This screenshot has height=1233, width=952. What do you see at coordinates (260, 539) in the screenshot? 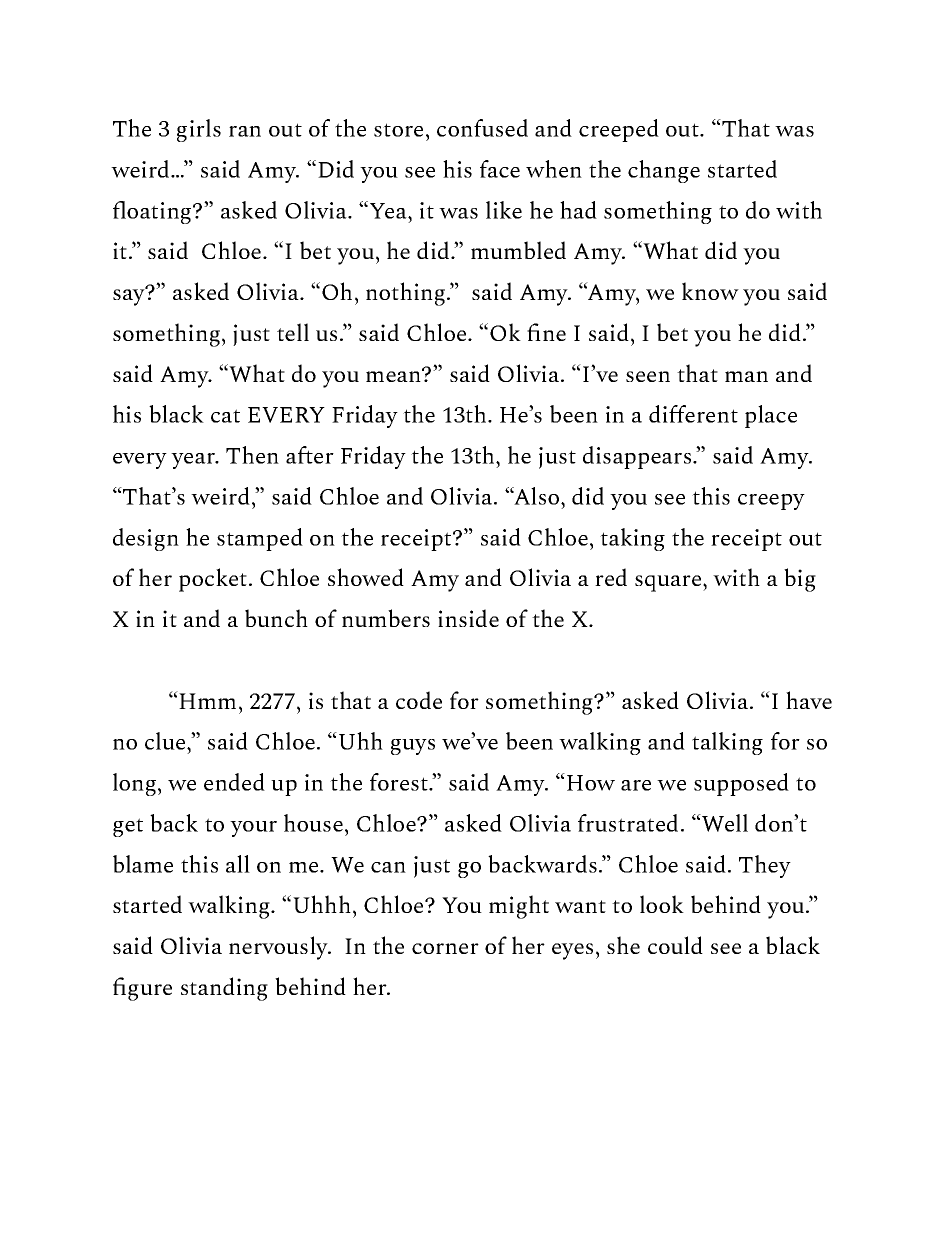
I see `stamped` at bounding box center [260, 539].
